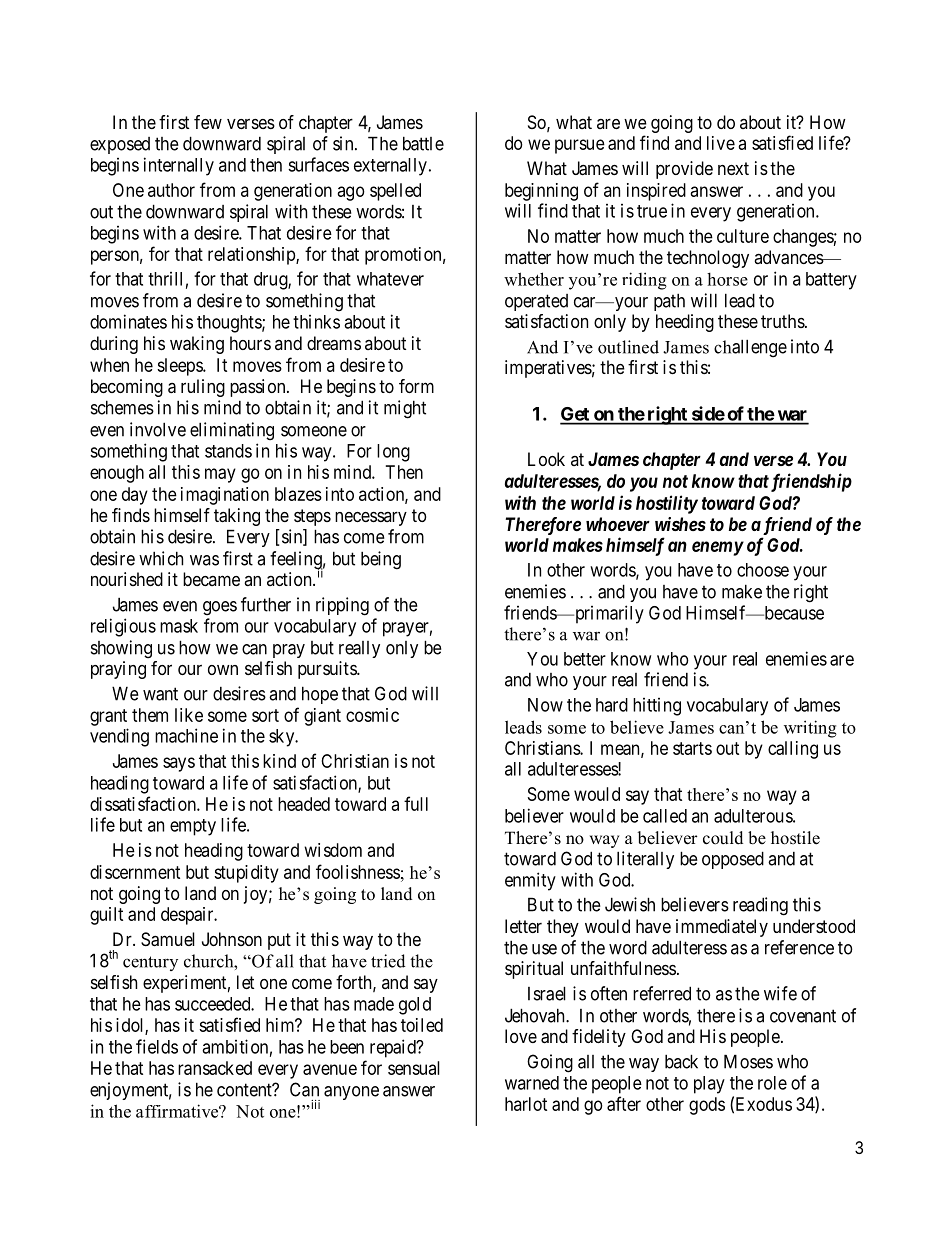  What do you see at coordinates (215, 1068) in the document?
I see `ransacked` at bounding box center [215, 1068].
